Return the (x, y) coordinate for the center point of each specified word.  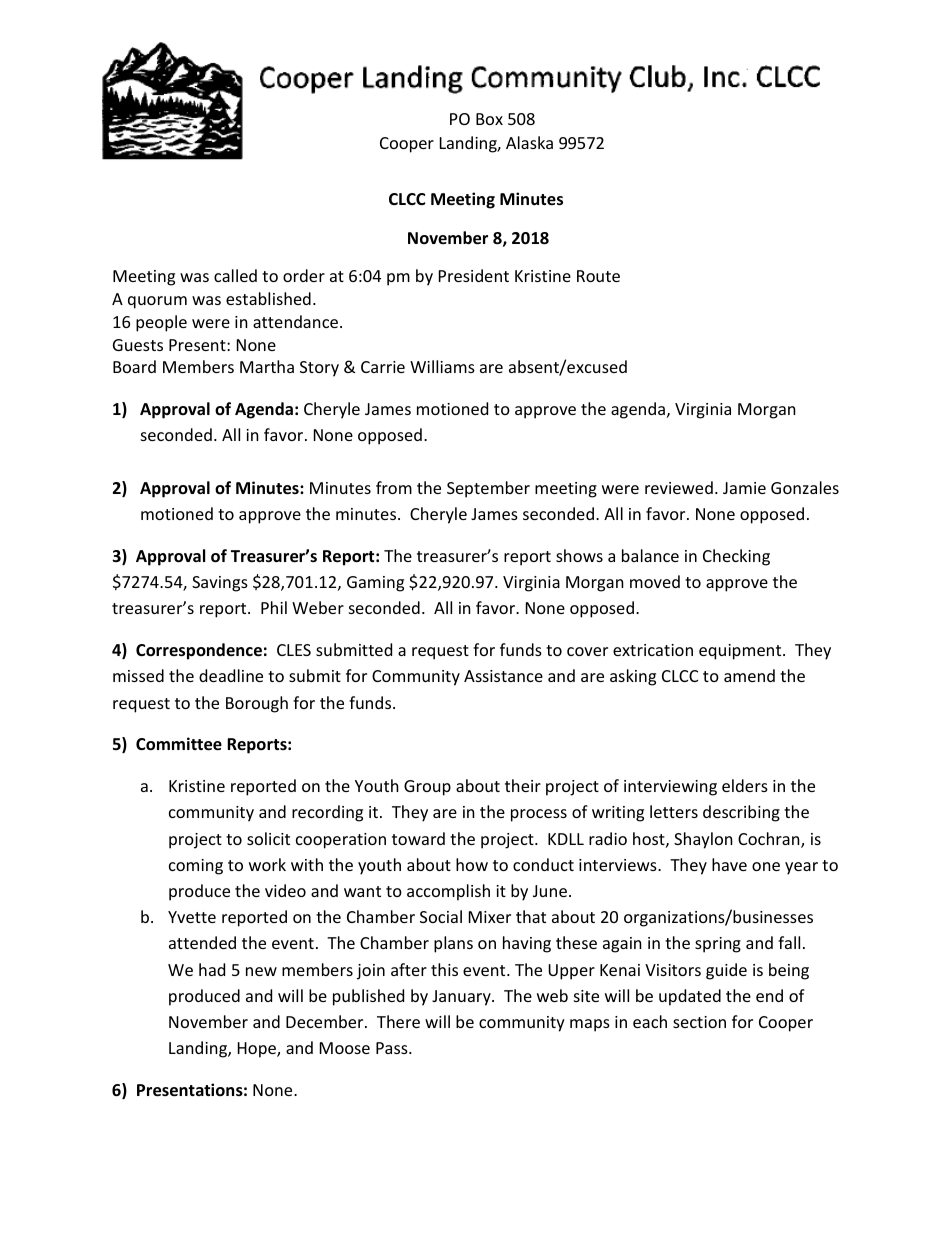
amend (749, 675)
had (212, 969)
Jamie (744, 488)
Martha (267, 366)
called (235, 275)
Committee (179, 744)
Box (489, 119)
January (462, 998)
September (488, 489)
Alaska (529, 142)
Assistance (503, 676)
